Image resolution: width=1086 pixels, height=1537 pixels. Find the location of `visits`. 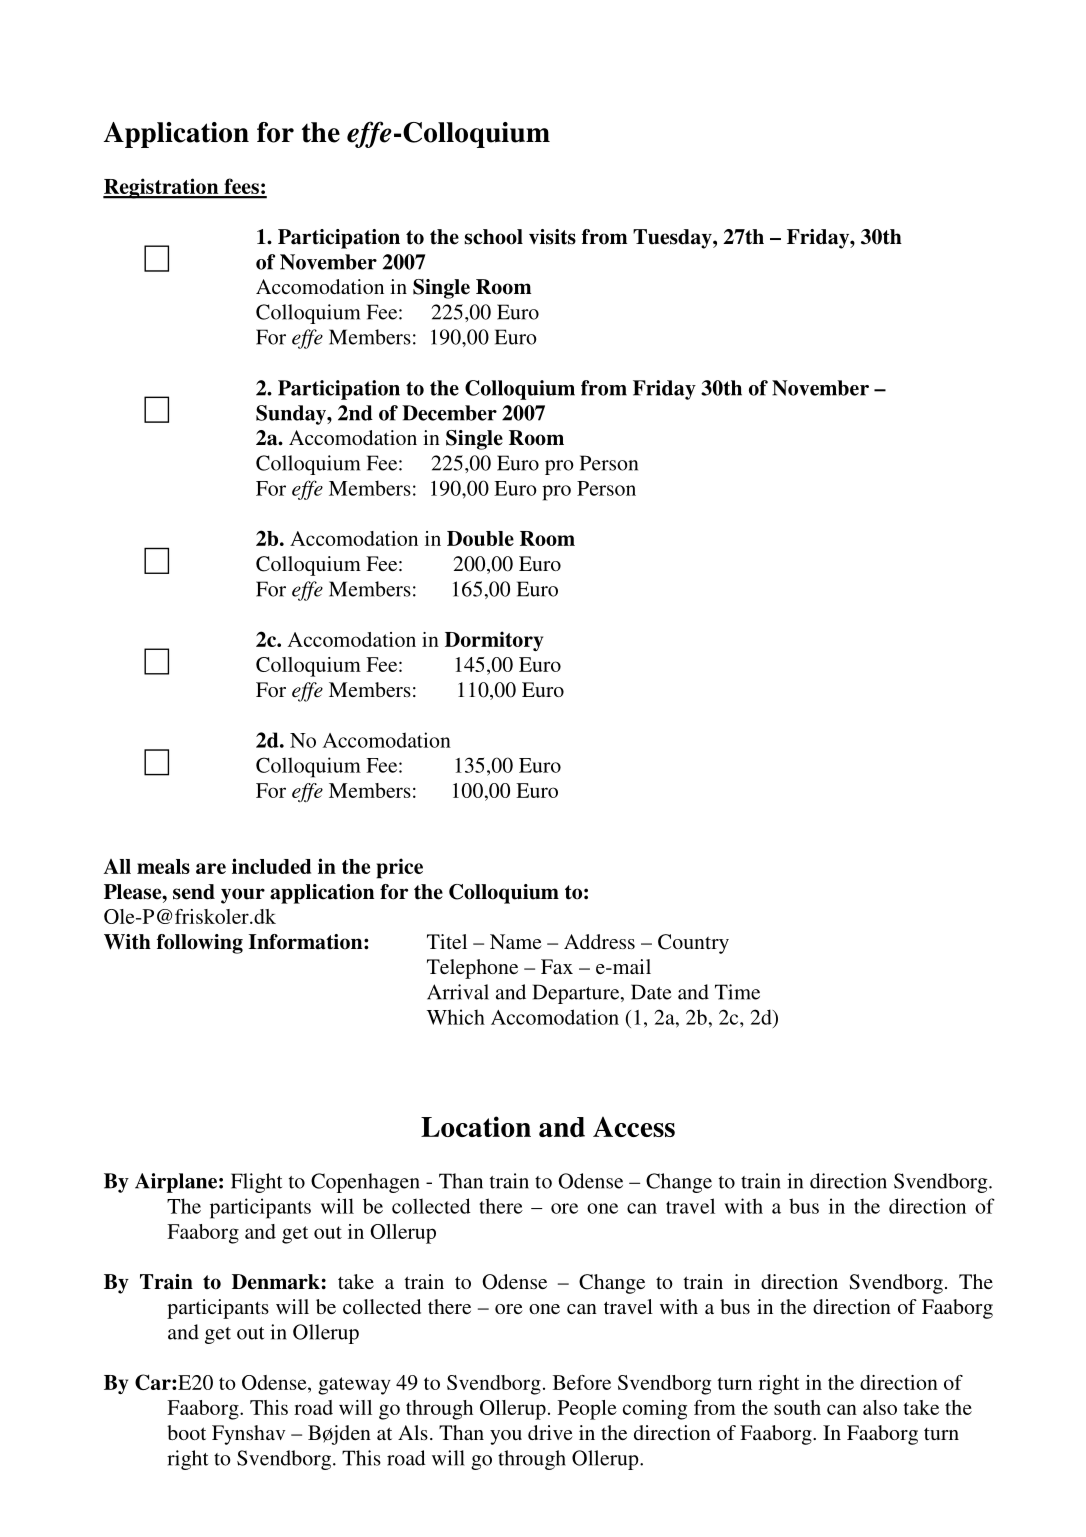

visits is located at coordinates (552, 237).
